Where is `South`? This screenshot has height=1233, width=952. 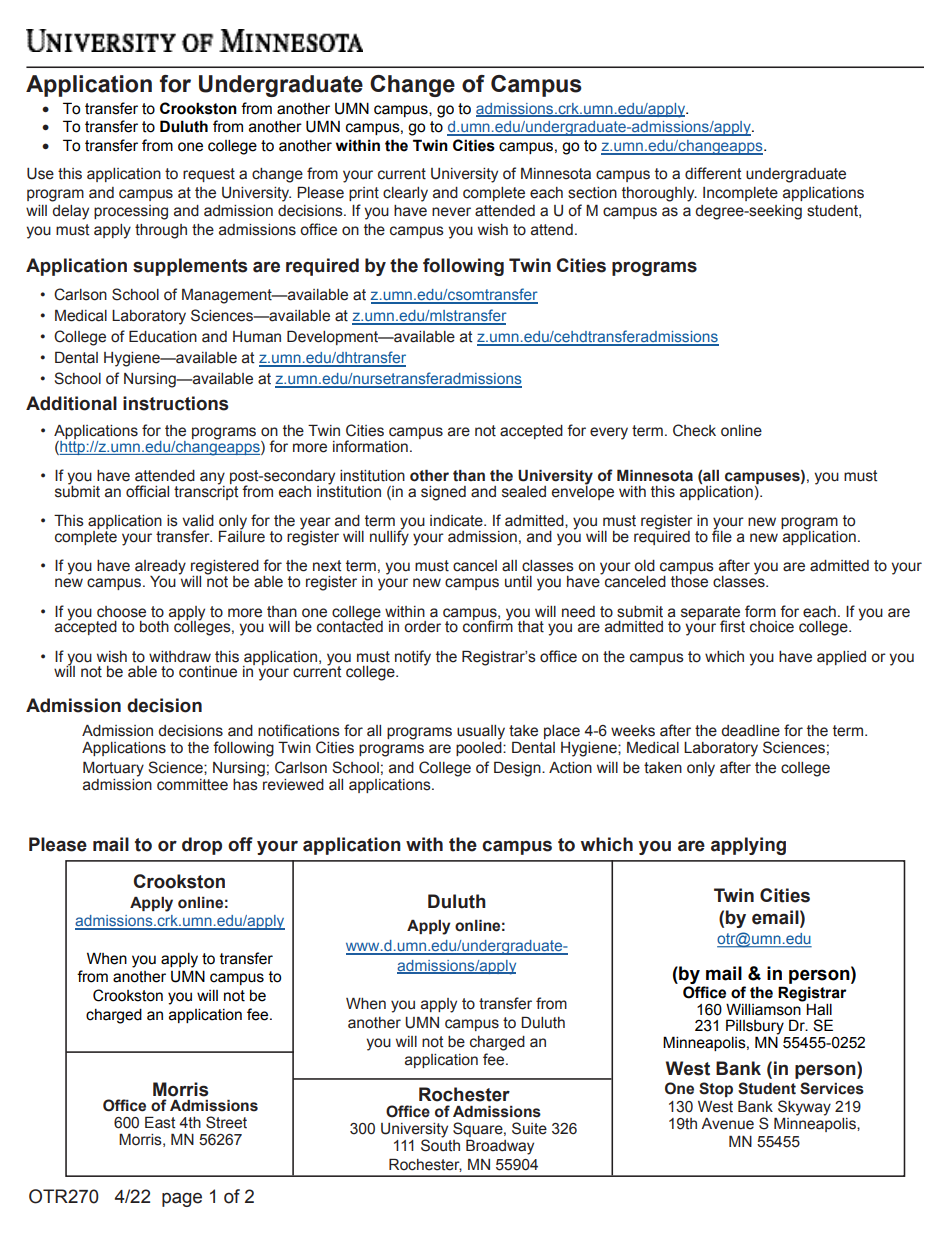 South is located at coordinates (440, 1144).
